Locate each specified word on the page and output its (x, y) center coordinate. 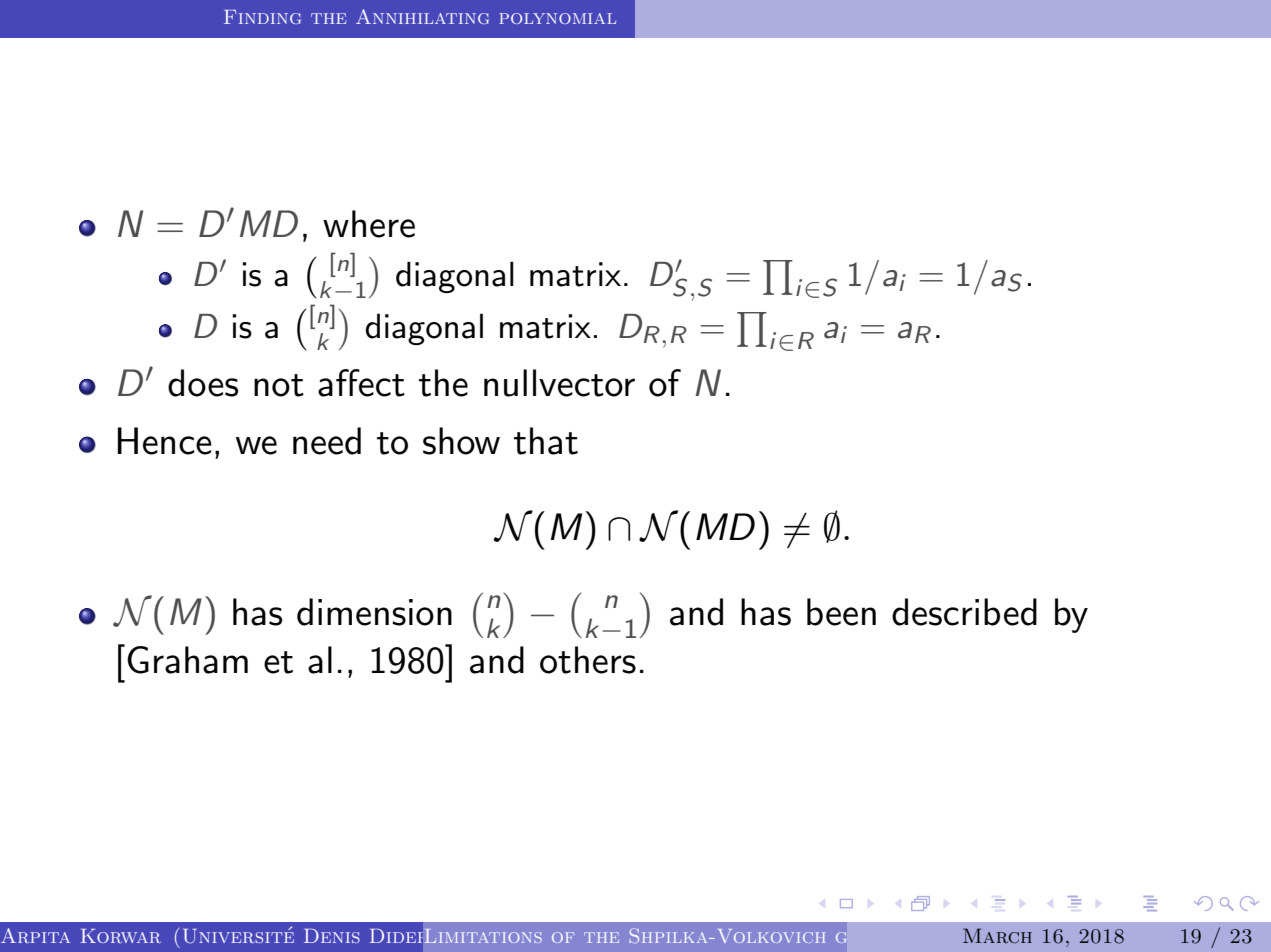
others (588, 660)
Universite (238, 935)
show (461, 441)
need (327, 441)
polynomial (557, 18)
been (841, 612)
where (369, 224)
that (546, 441)
